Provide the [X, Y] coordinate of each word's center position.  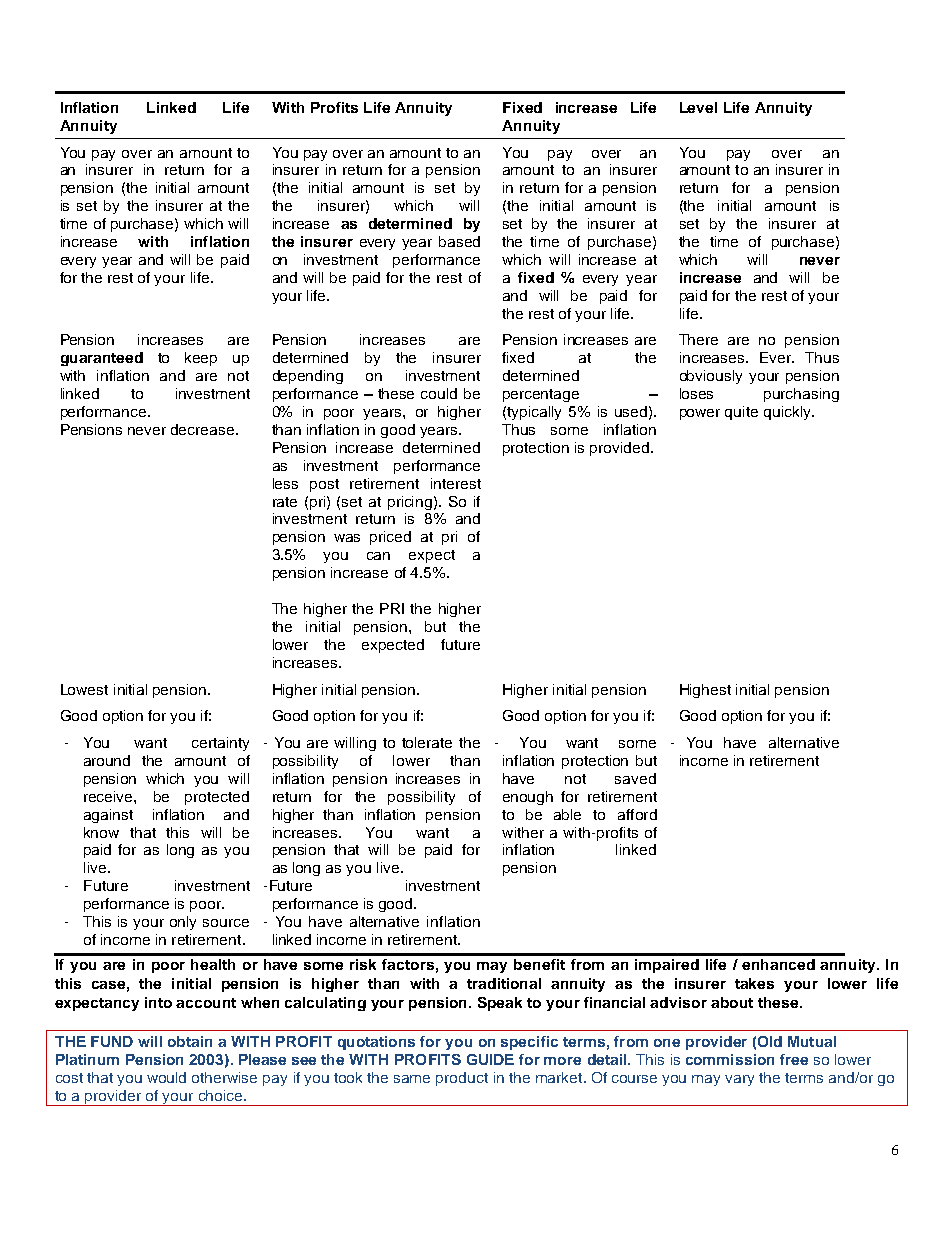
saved [635, 778]
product [462, 1079]
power [700, 414]
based [459, 241]
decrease [204, 429]
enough [528, 798]
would [166, 1077]
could [439, 393]
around [107, 760]
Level [698, 107]
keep [201, 359]
